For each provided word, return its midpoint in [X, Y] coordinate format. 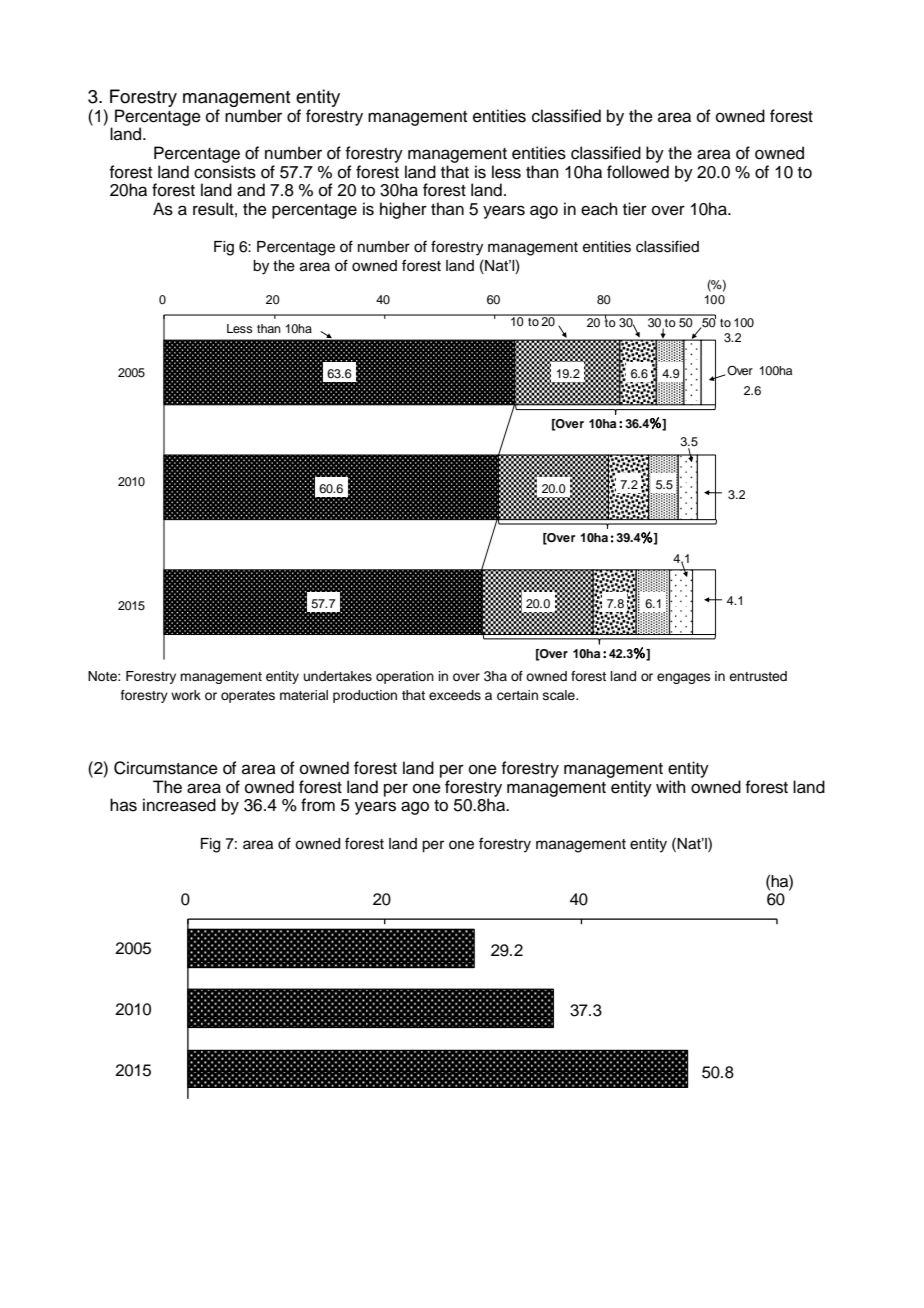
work [186, 695]
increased [179, 805]
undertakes [338, 676]
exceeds [455, 695]
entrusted [758, 676]
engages [684, 678]
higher [403, 210]
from [318, 805]
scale [560, 695]
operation [405, 677]
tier [635, 209]
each [599, 209]
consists [225, 172]
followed [638, 172]
